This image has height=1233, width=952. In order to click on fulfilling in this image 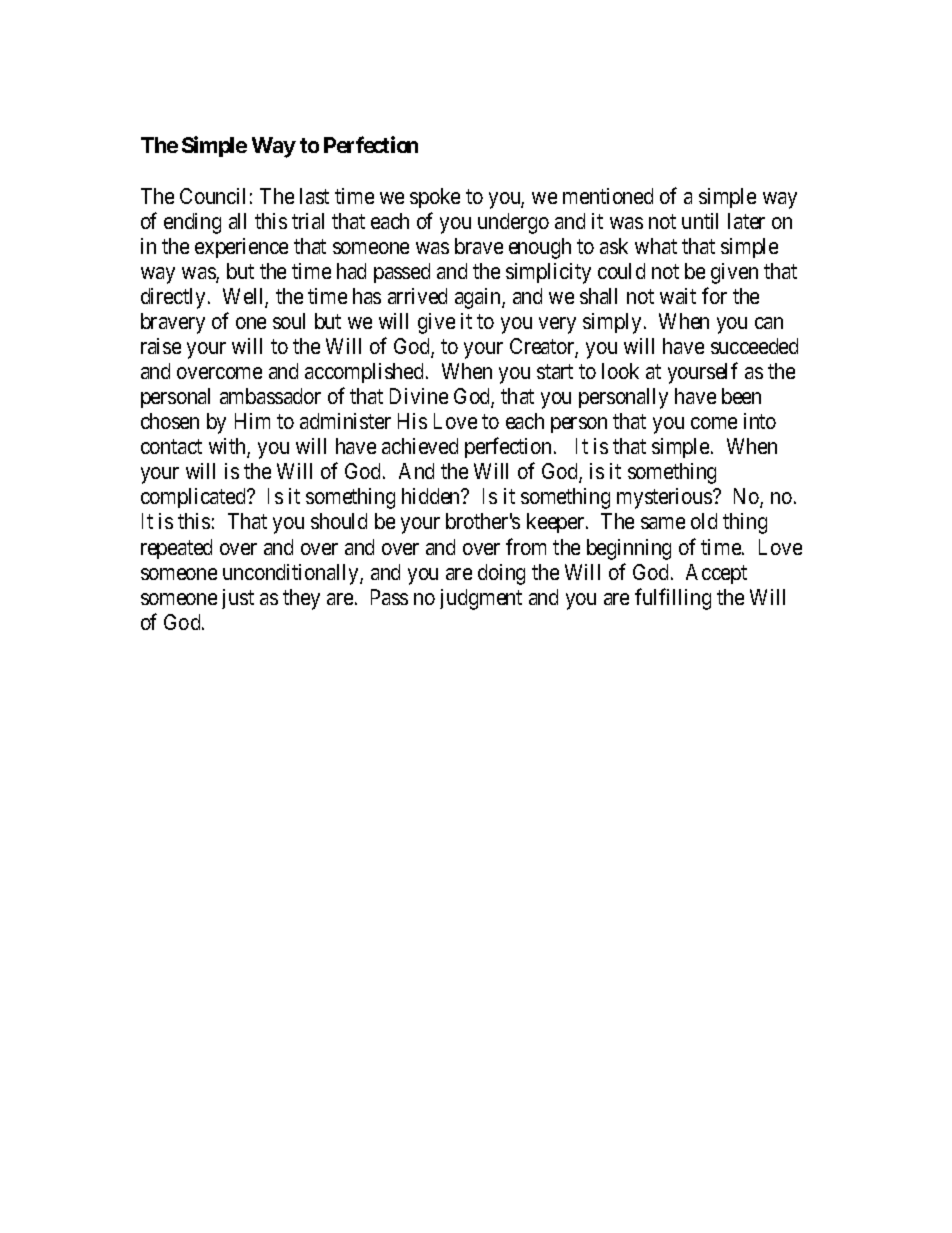, I will do `click(673, 599)`.
